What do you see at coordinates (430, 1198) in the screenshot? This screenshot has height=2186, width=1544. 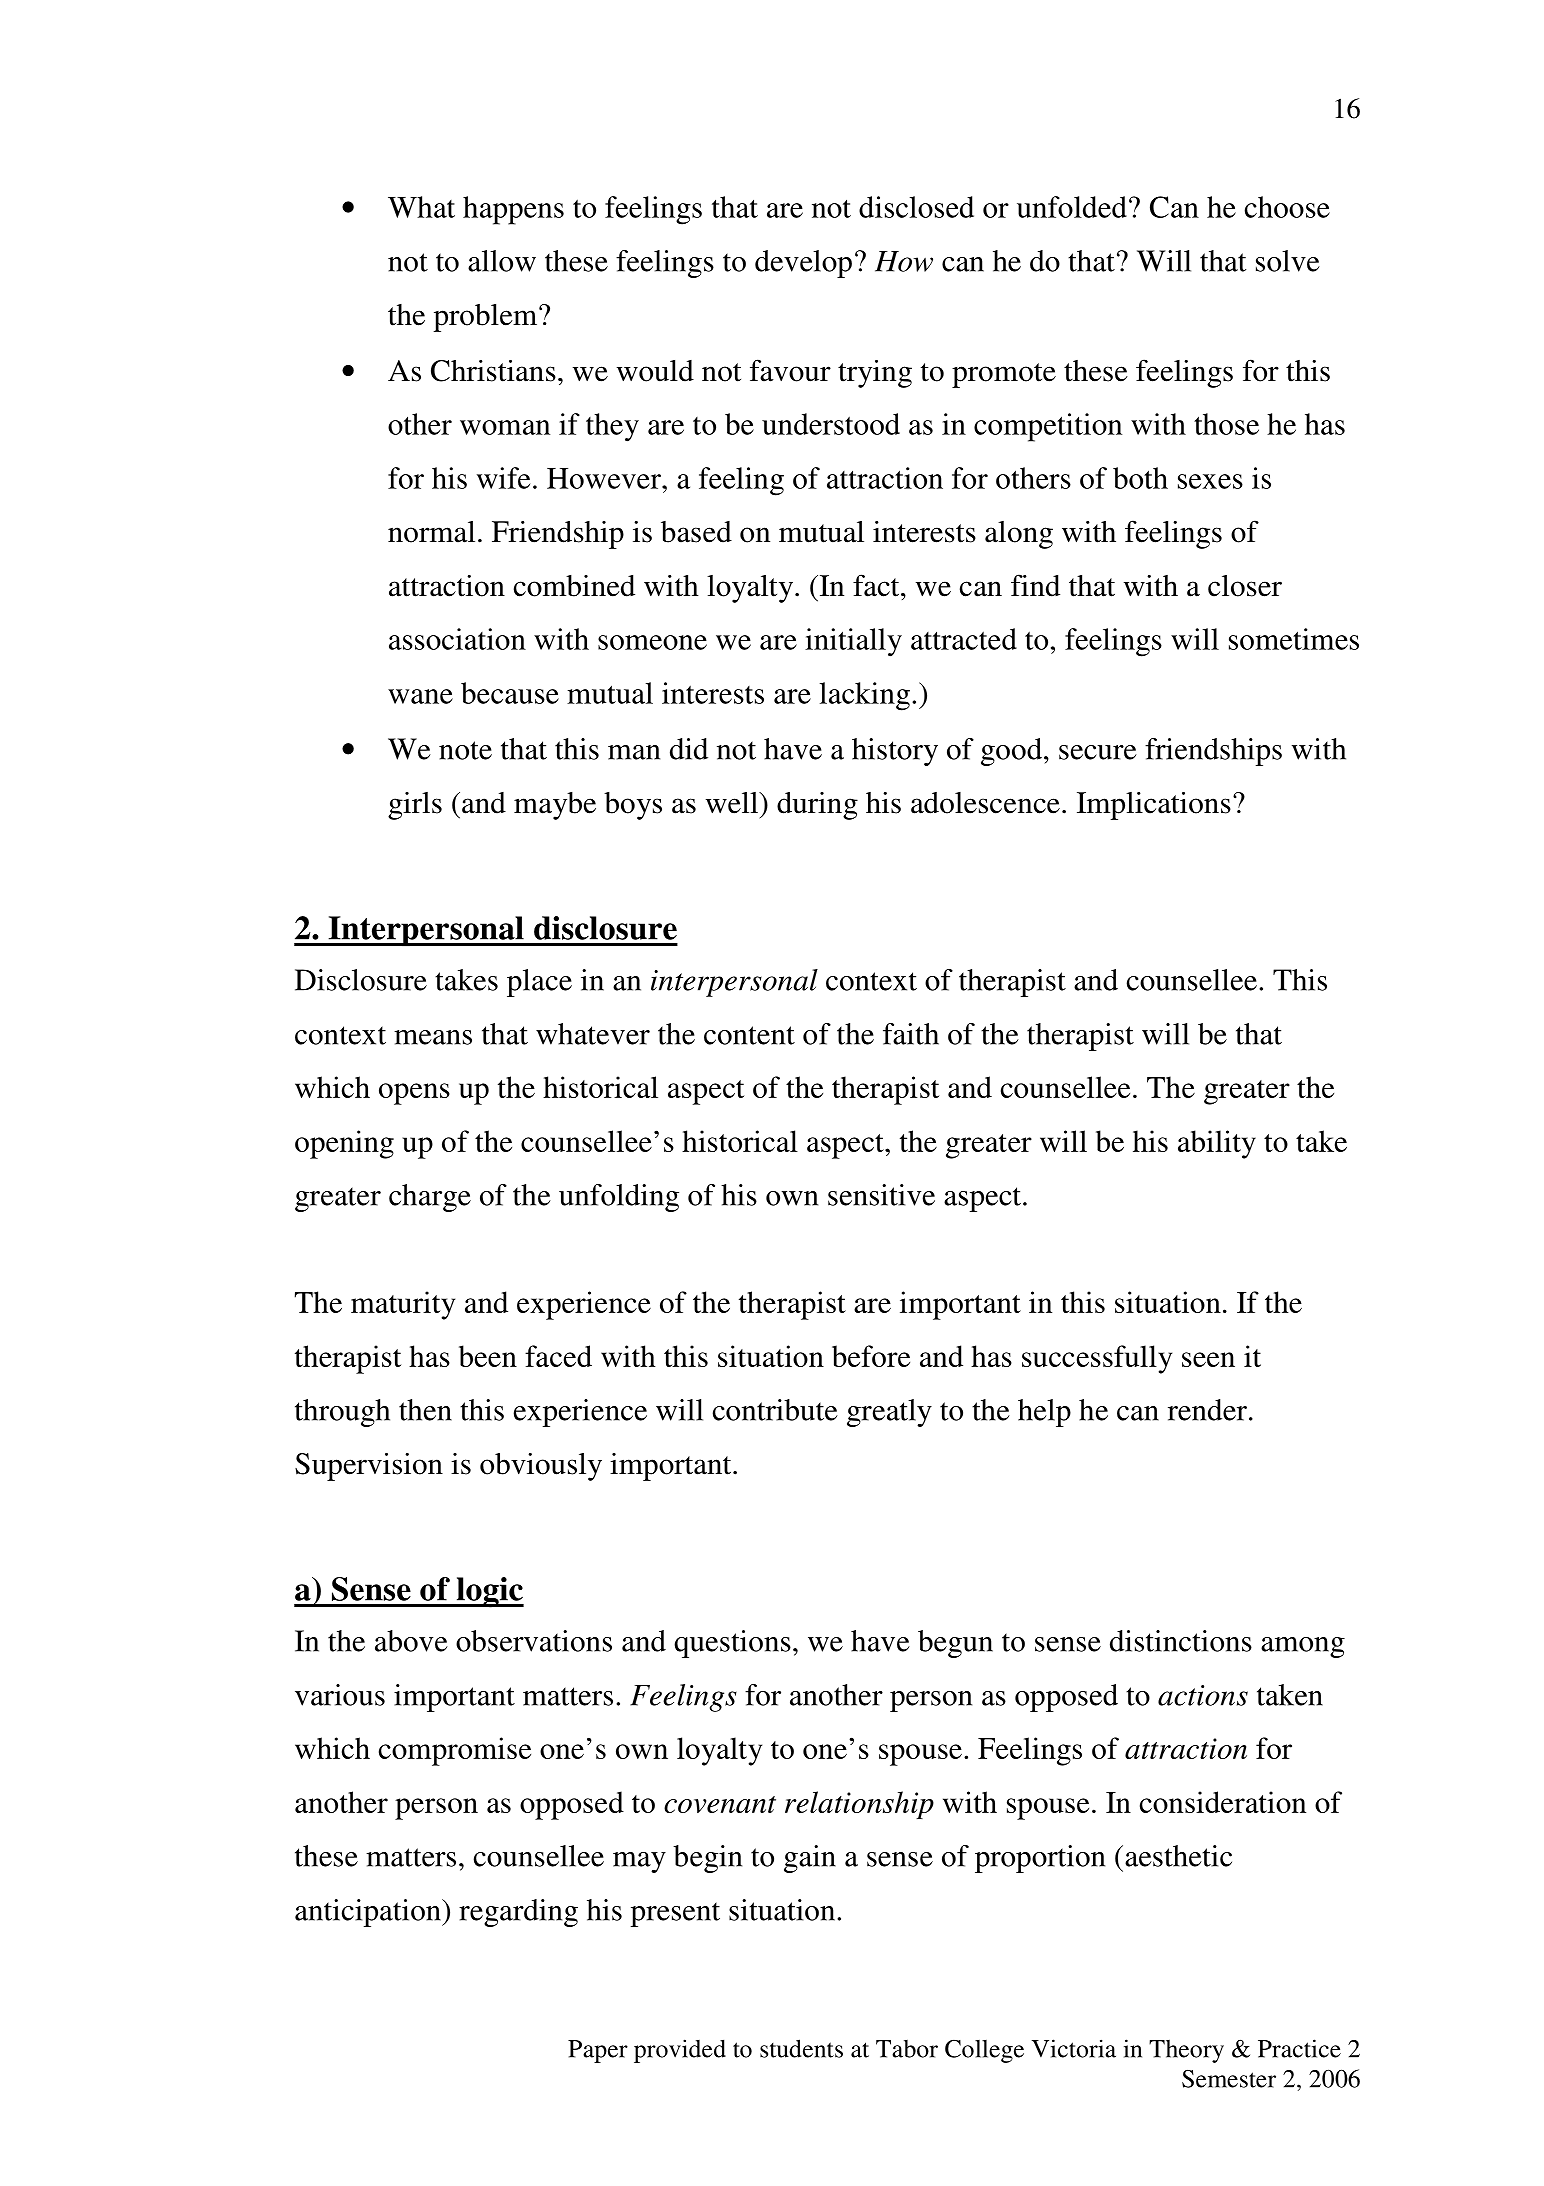 I see `charge` at bounding box center [430, 1198].
